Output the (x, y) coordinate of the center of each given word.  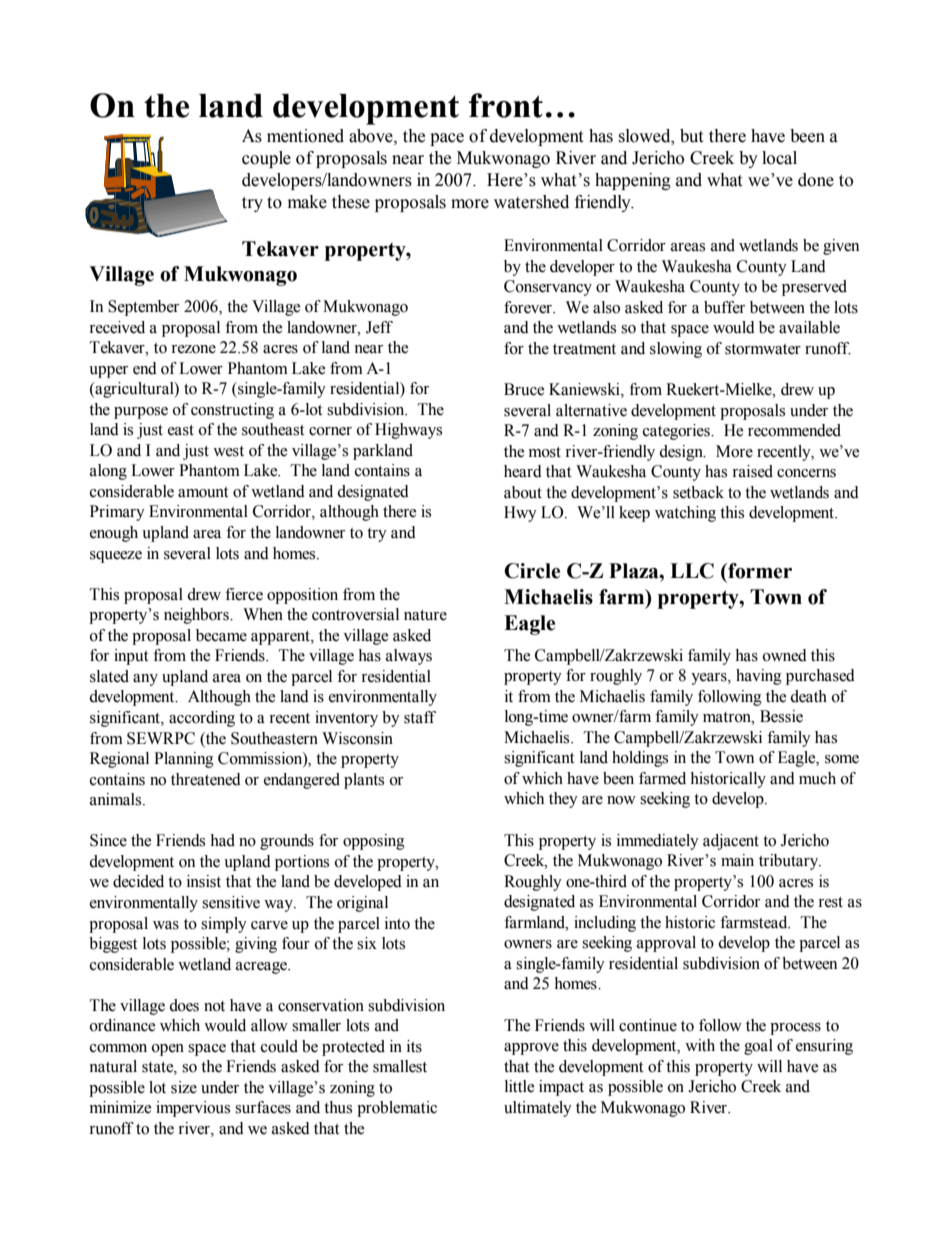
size (184, 1087)
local (779, 158)
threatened (206, 779)
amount (203, 492)
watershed (531, 202)
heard (523, 471)
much (817, 778)
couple (266, 159)
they (563, 800)
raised (752, 471)
